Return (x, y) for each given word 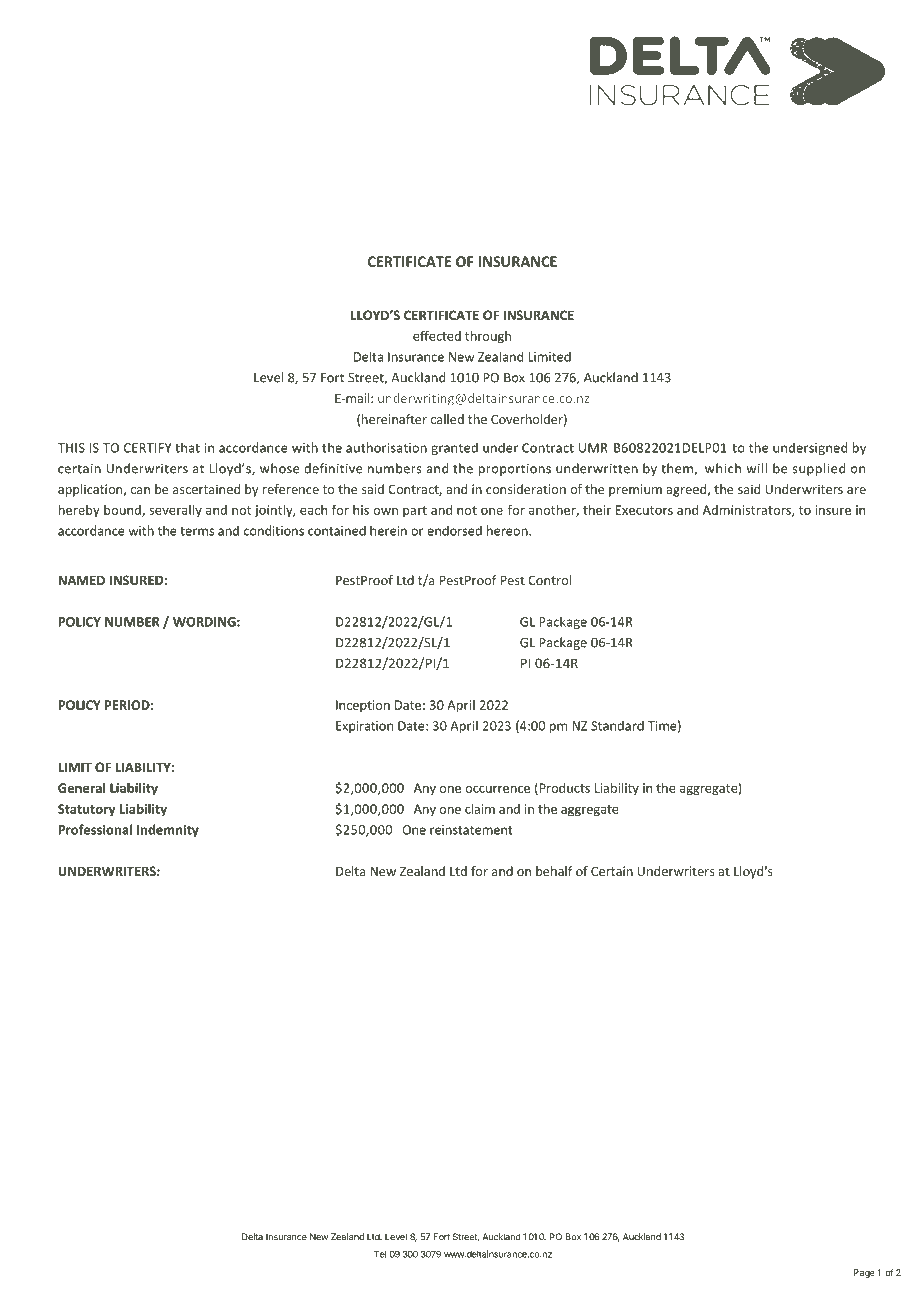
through (488, 337)
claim (480, 809)
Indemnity (168, 830)
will (757, 468)
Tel (380, 1254)
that (187, 447)
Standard (617, 725)
